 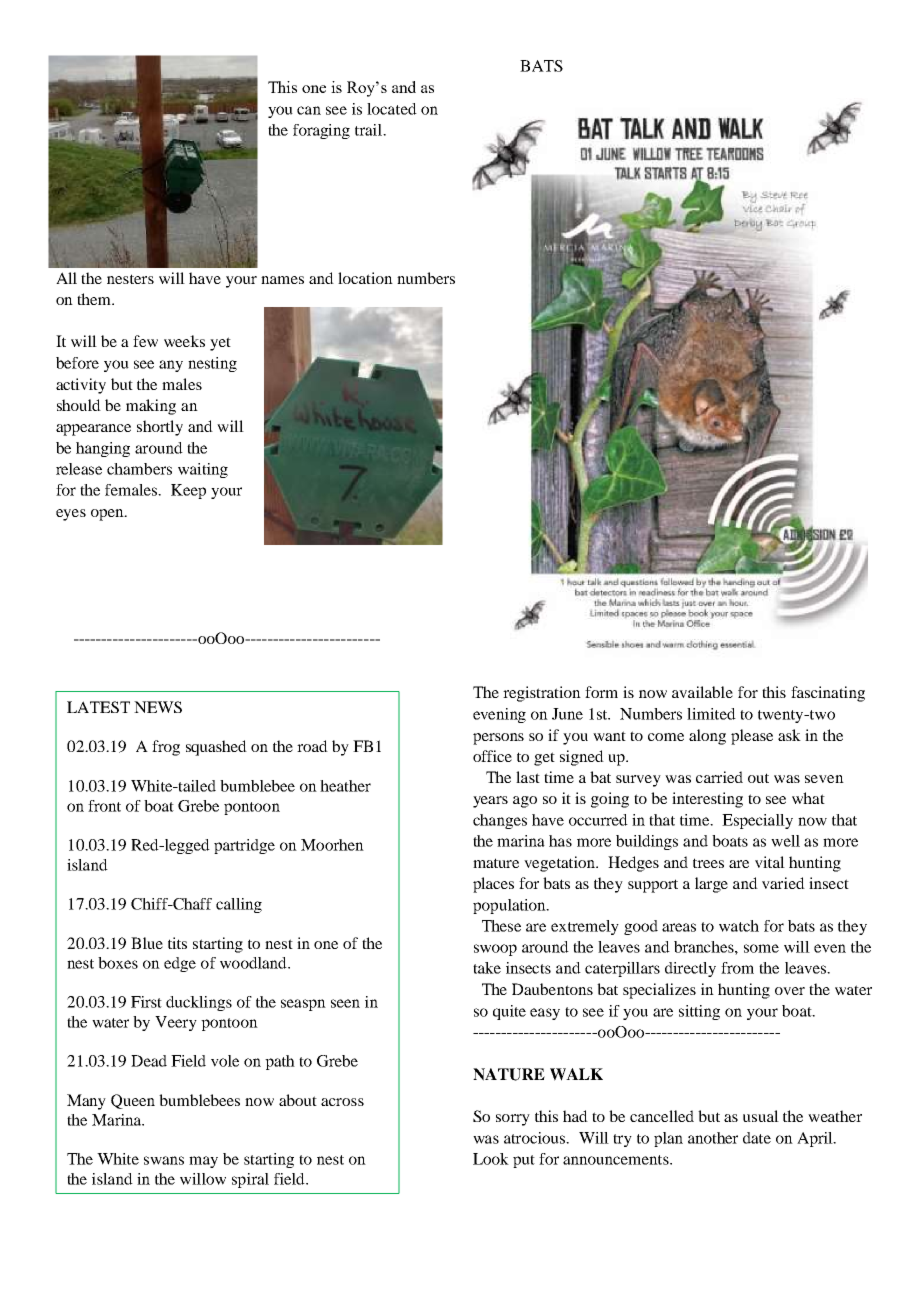 What do you see at coordinates (702, 692) in the image?
I see `available` at bounding box center [702, 692].
